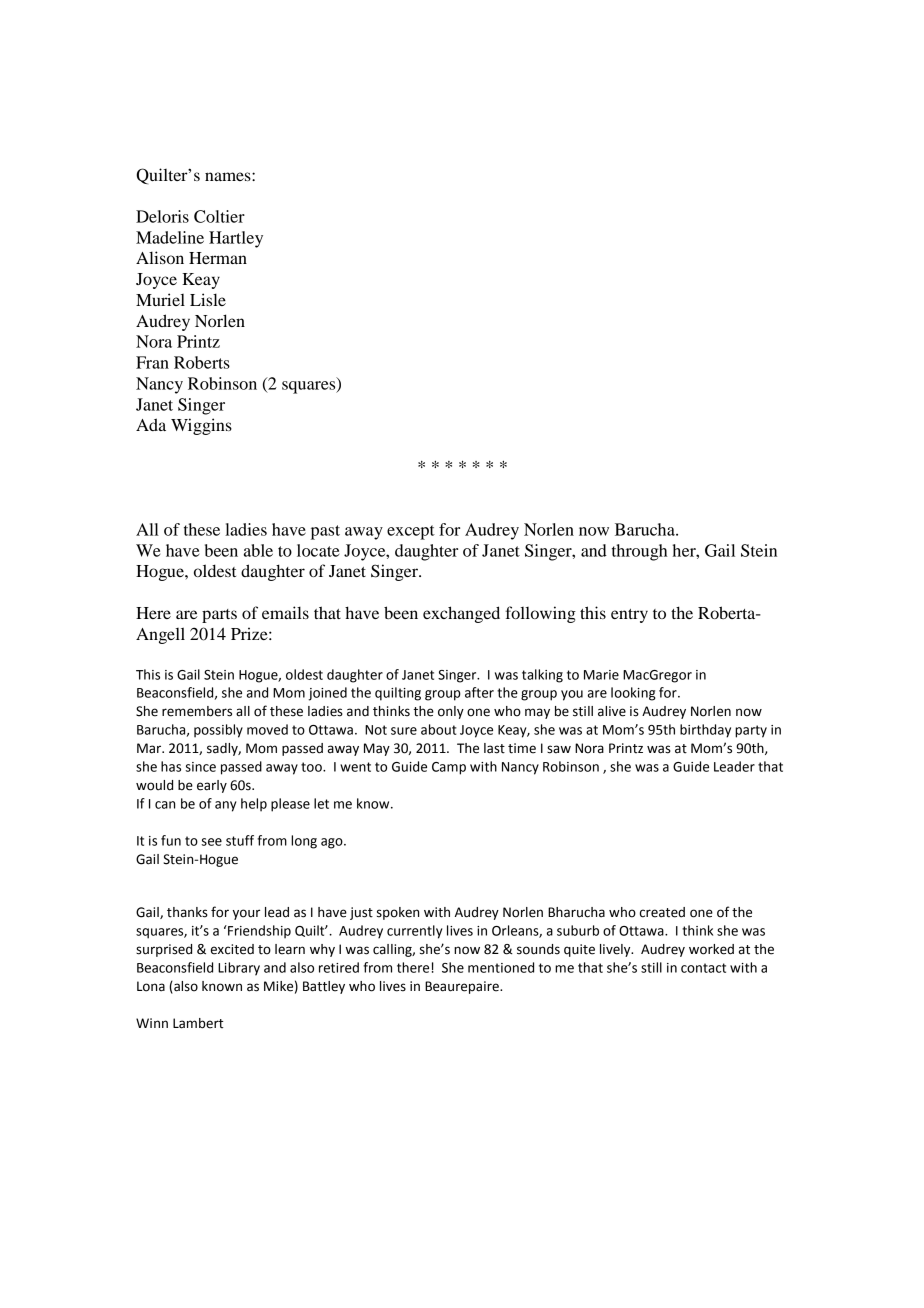  I want to click on entry, so click(629, 616).
